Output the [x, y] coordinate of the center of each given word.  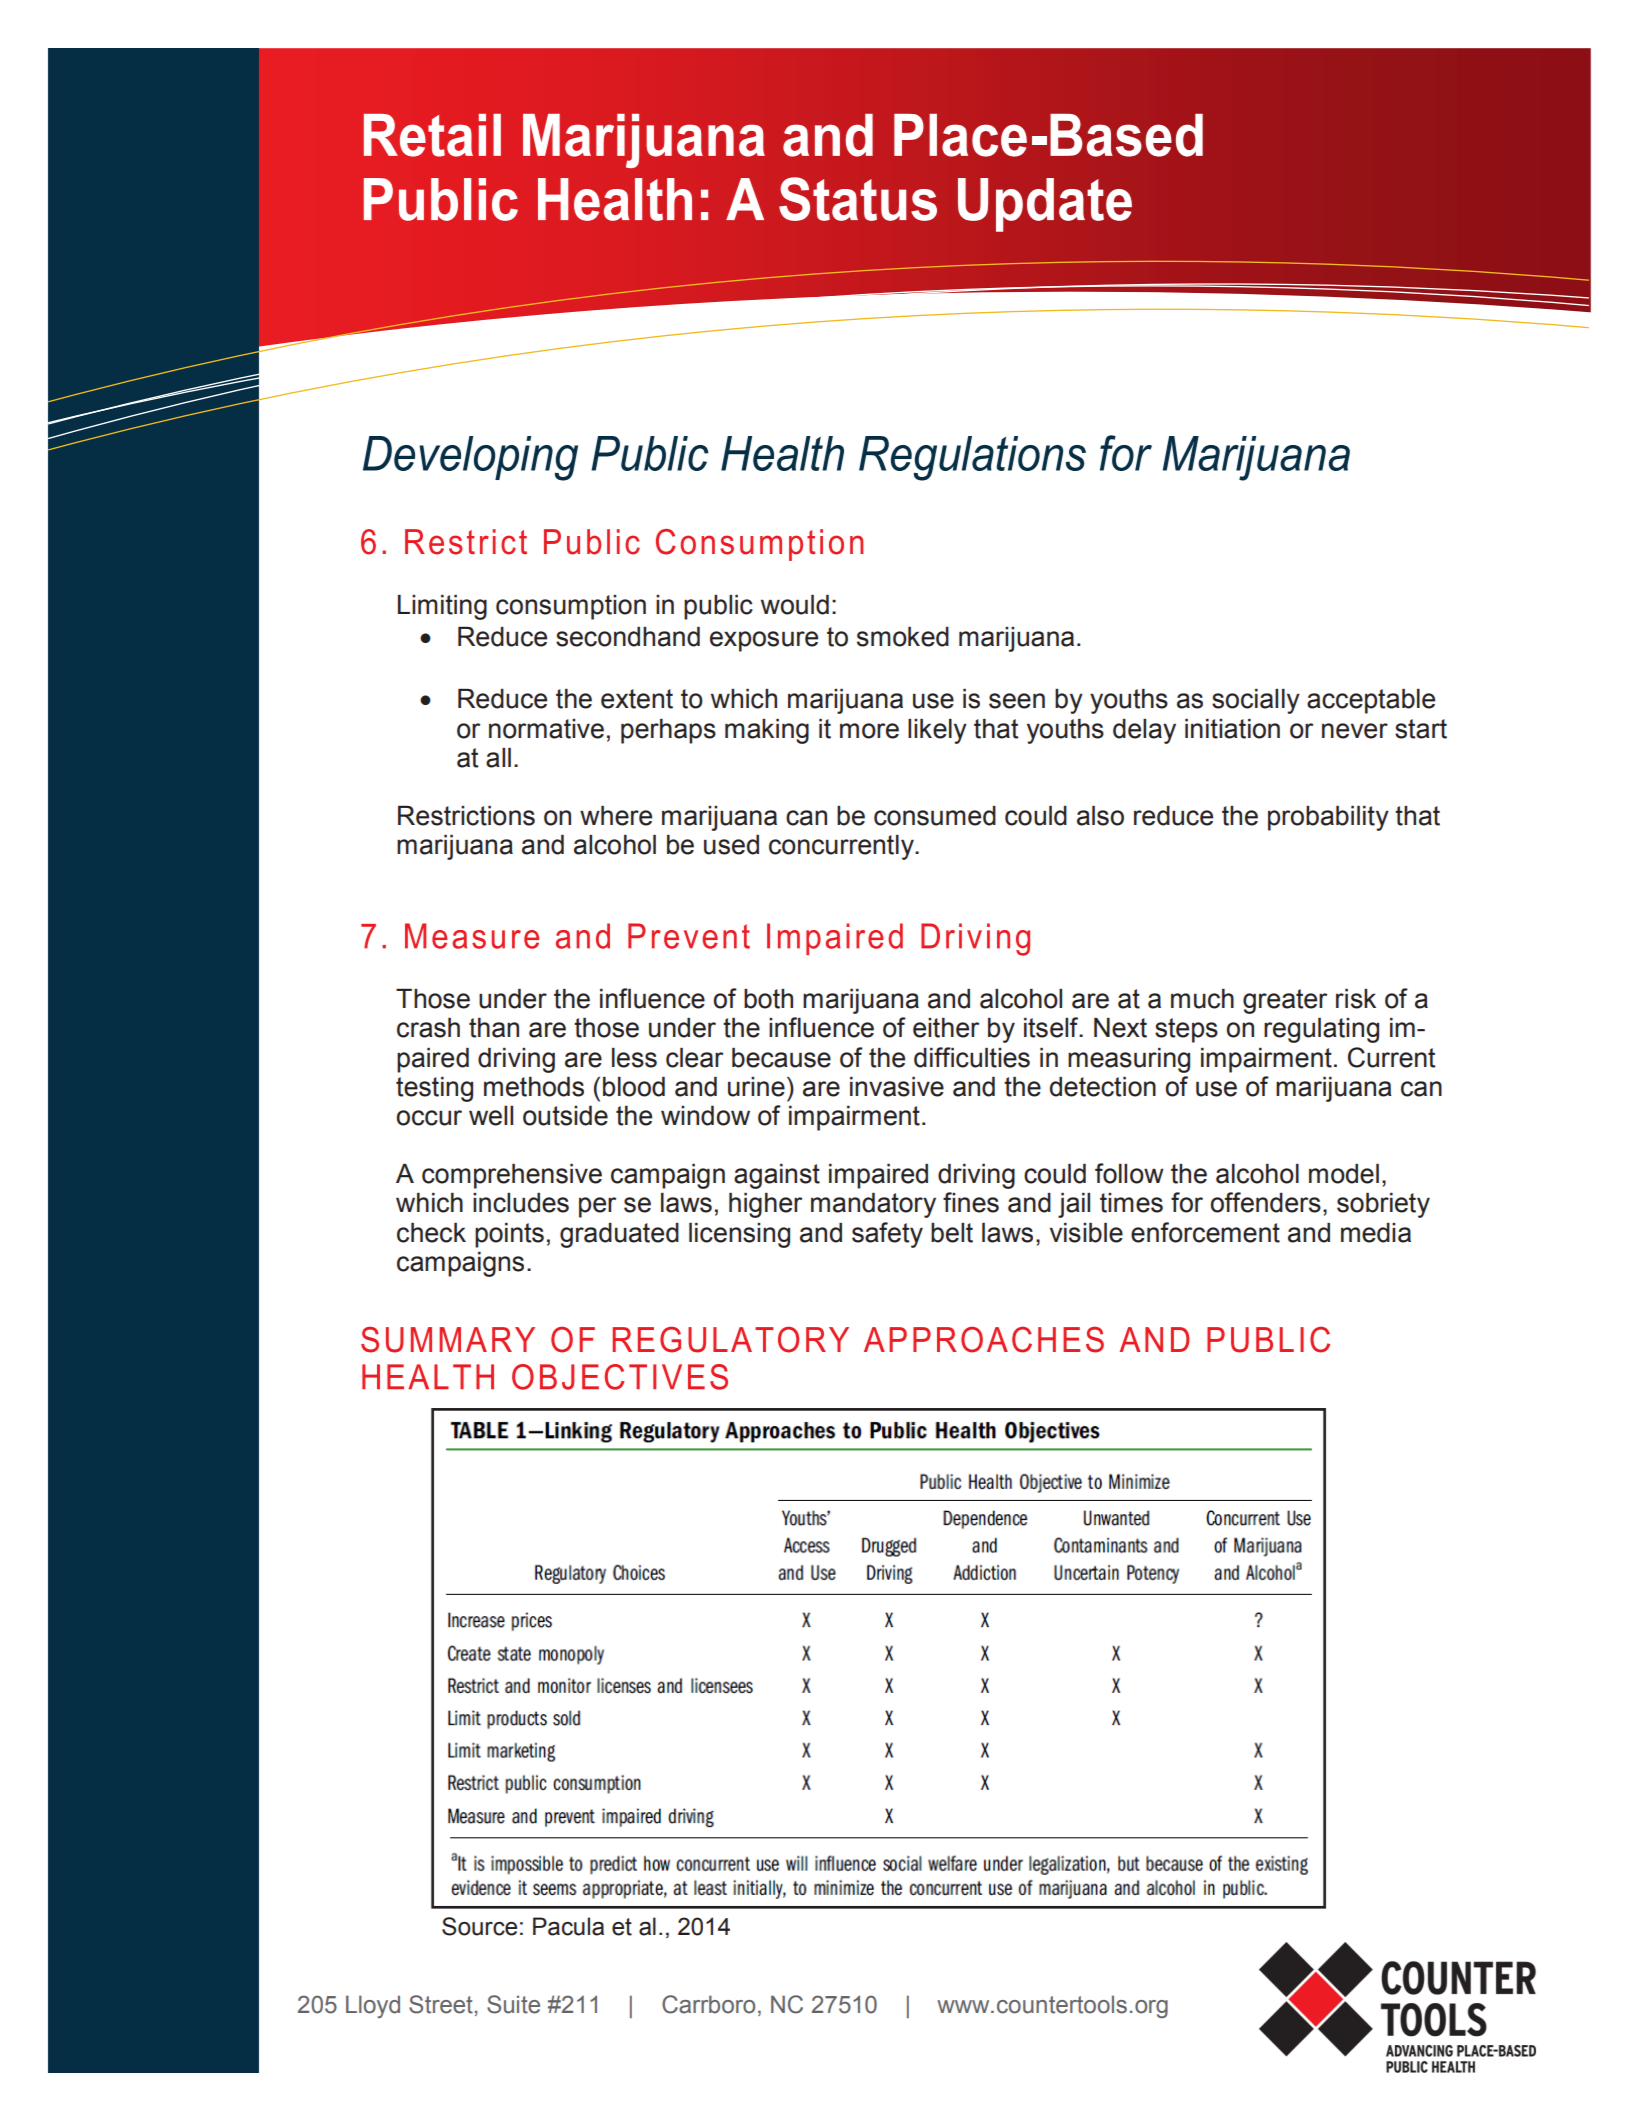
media [1376, 1233]
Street [441, 2004]
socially [1256, 701]
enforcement [1205, 1232]
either [946, 1028]
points [509, 1235]
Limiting [442, 607]
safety [887, 1235]
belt [952, 1233]
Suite [513, 2004]
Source [479, 1926]
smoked [903, 637]
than [494, 1028]
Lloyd [373, 2006]
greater [1285, 1001]
